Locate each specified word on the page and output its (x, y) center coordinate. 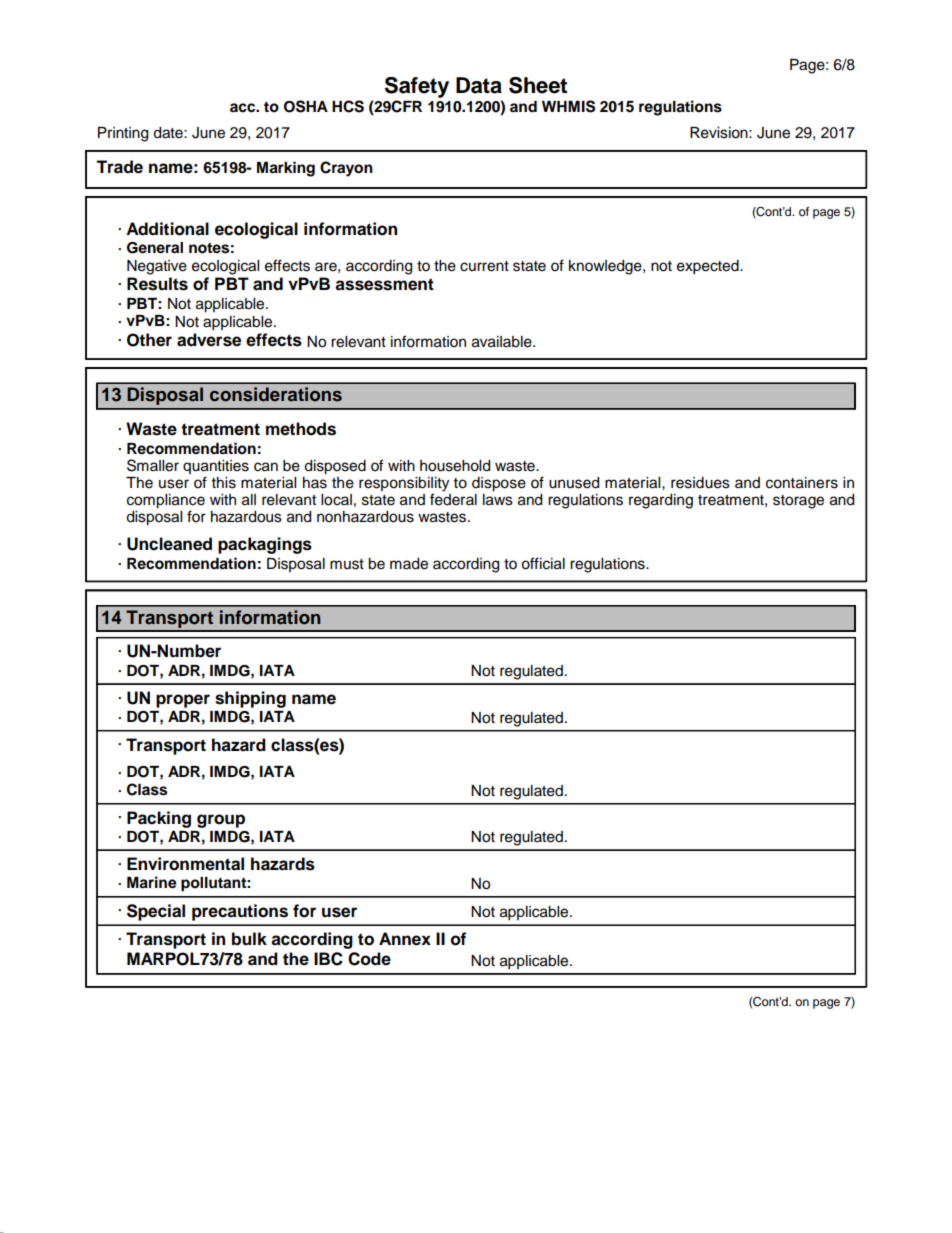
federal (453, 498)
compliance (166, 502)
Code (369, 959)
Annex (405, 939)
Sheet (538, 85)
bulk (249, 939)
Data (479, 85)
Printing (123, 134)
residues (700, 483)
